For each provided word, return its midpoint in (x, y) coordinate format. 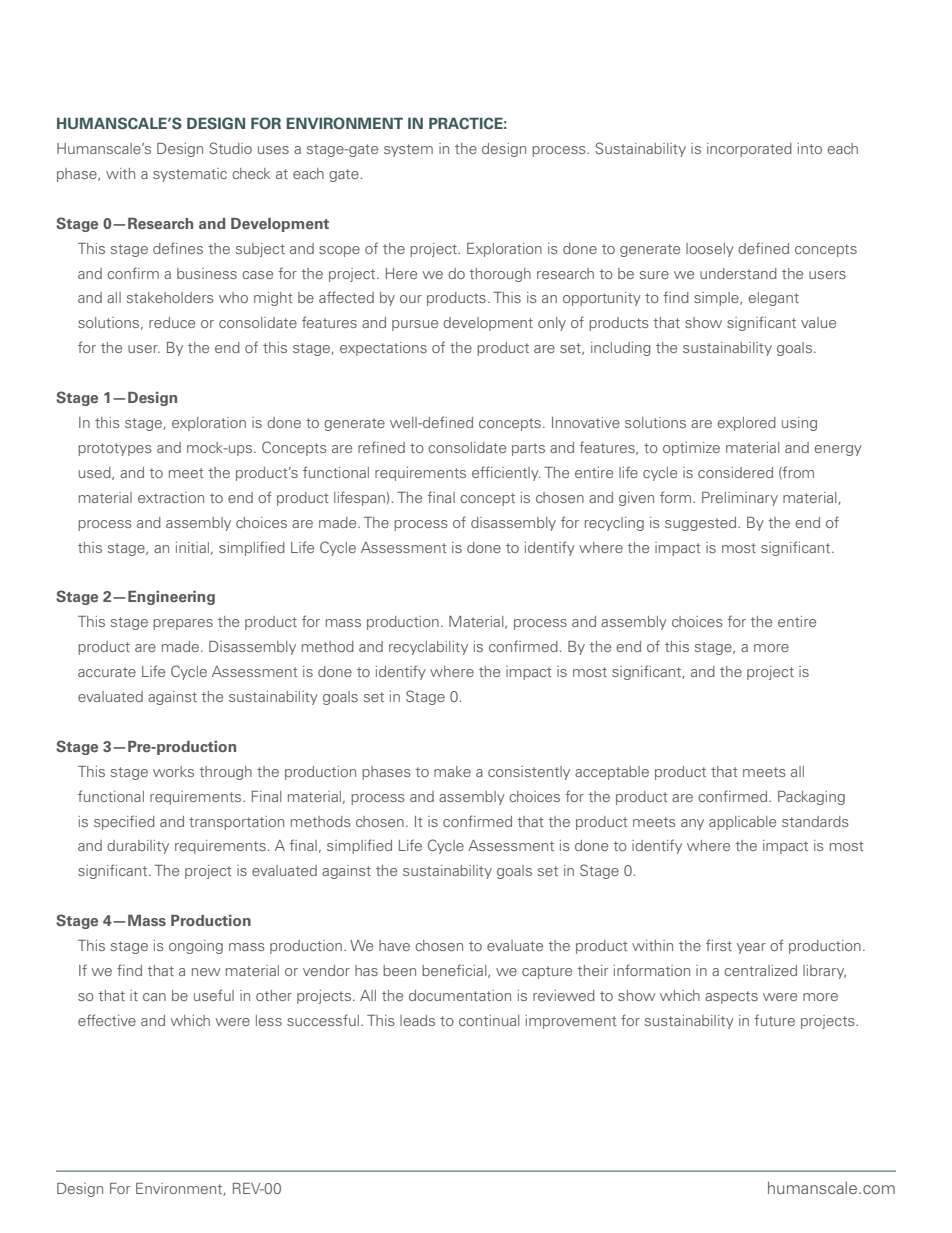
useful (214, 995)
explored (747, 424)
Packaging (811, 798)
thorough (500, 275)
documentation (460, 995)
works (173, 771)
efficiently (506, 473)
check (251, 173)
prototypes (115, 449)
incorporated (749, 150)
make (452, 771)
